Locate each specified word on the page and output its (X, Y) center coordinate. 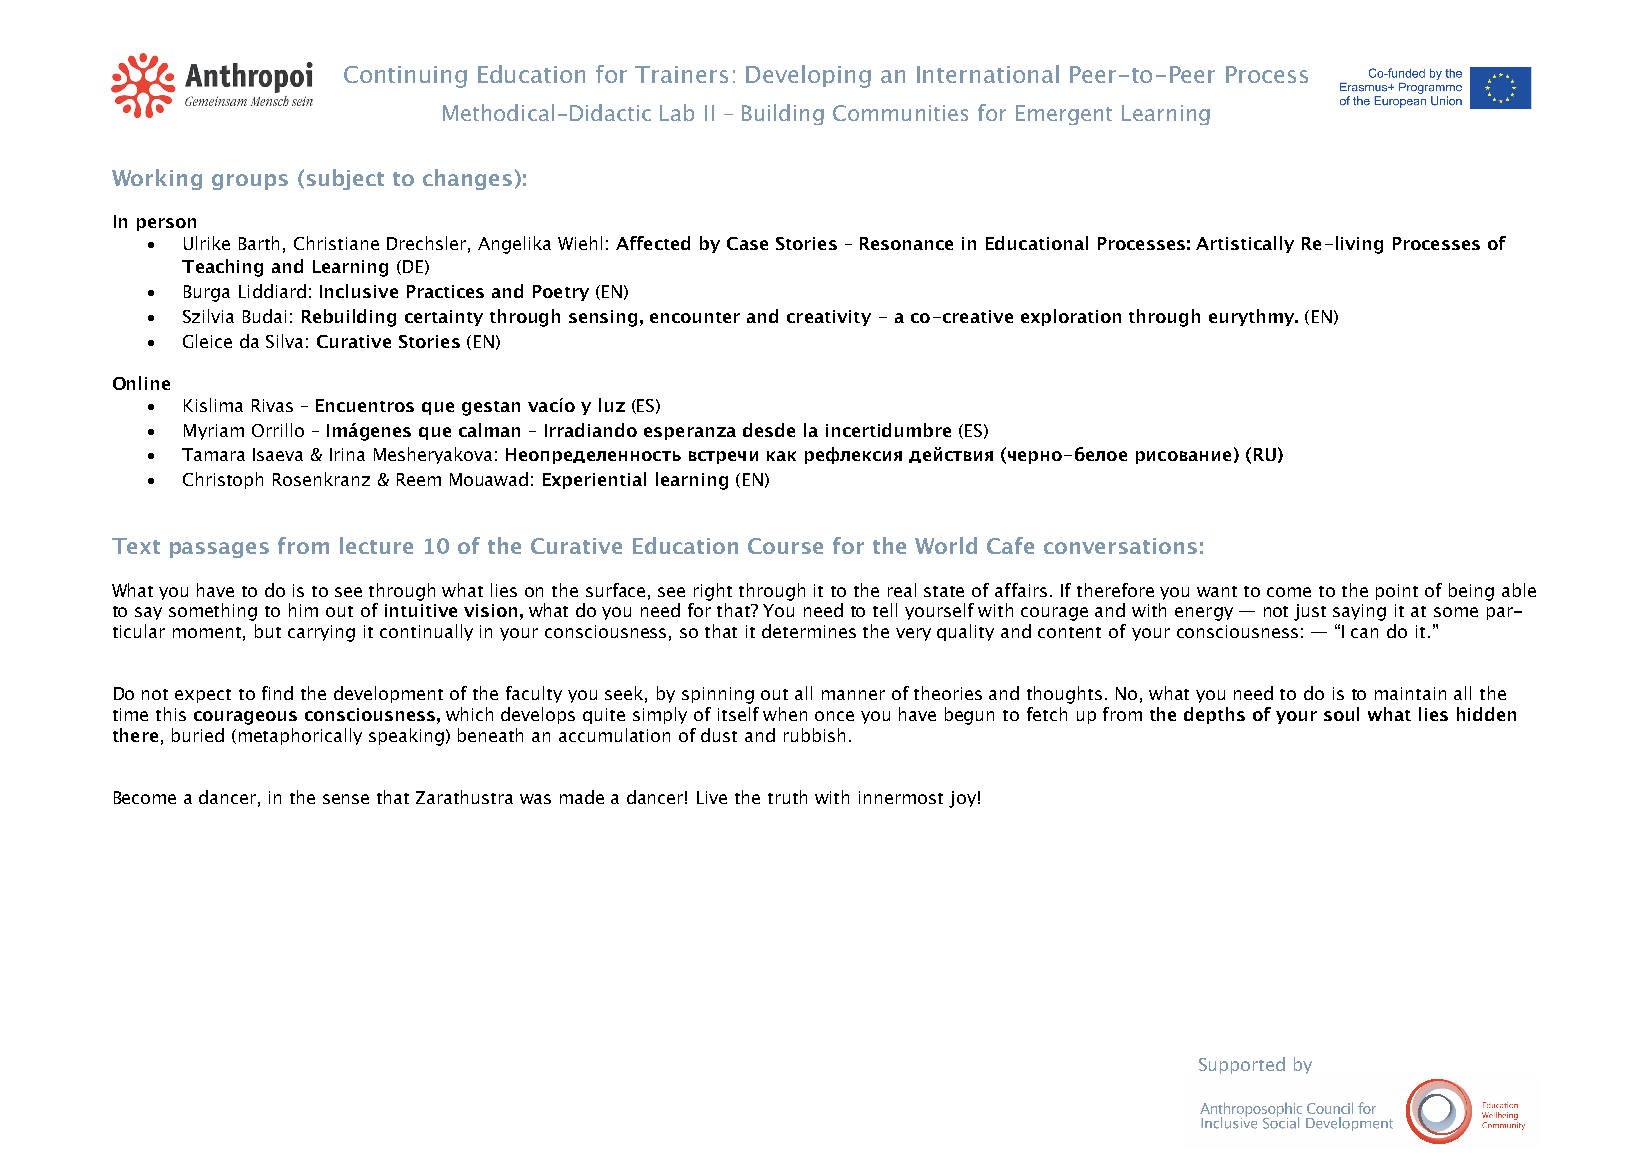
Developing (808, 76)
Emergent (1064, 115)
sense (346, 799)
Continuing (405, 77)
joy (962, 799)
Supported (1242, 1065)
